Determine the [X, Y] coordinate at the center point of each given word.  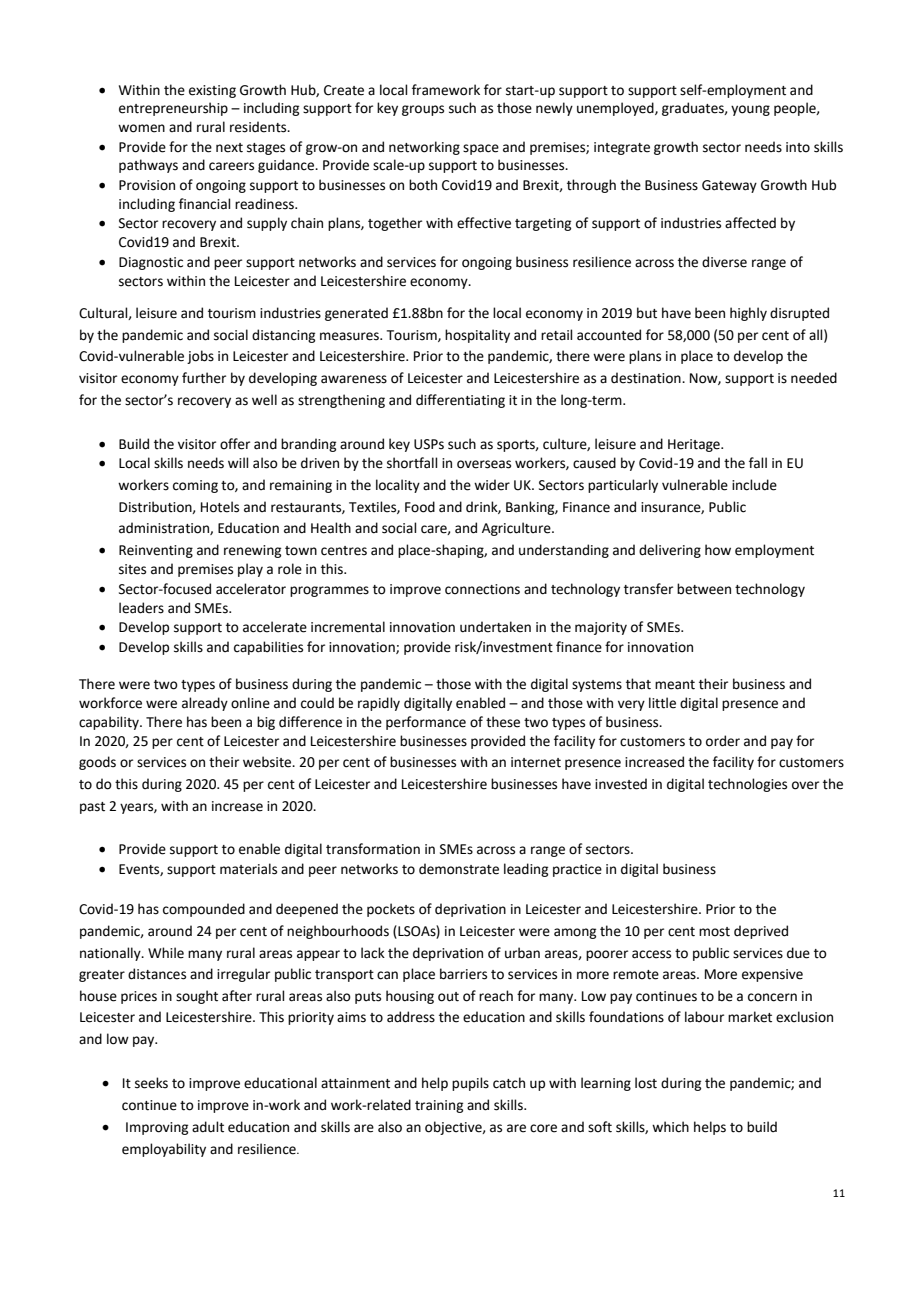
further [204, 378]
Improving [157, 1128]
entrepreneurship [173, 109]
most [714, 932]
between [704, 589]
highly [748, 314]
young [750, 110]
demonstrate [459, 869]
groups [423, 110]
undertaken [495, 627]
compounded [204, 910]
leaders [141, 608]
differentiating [460, 401]
